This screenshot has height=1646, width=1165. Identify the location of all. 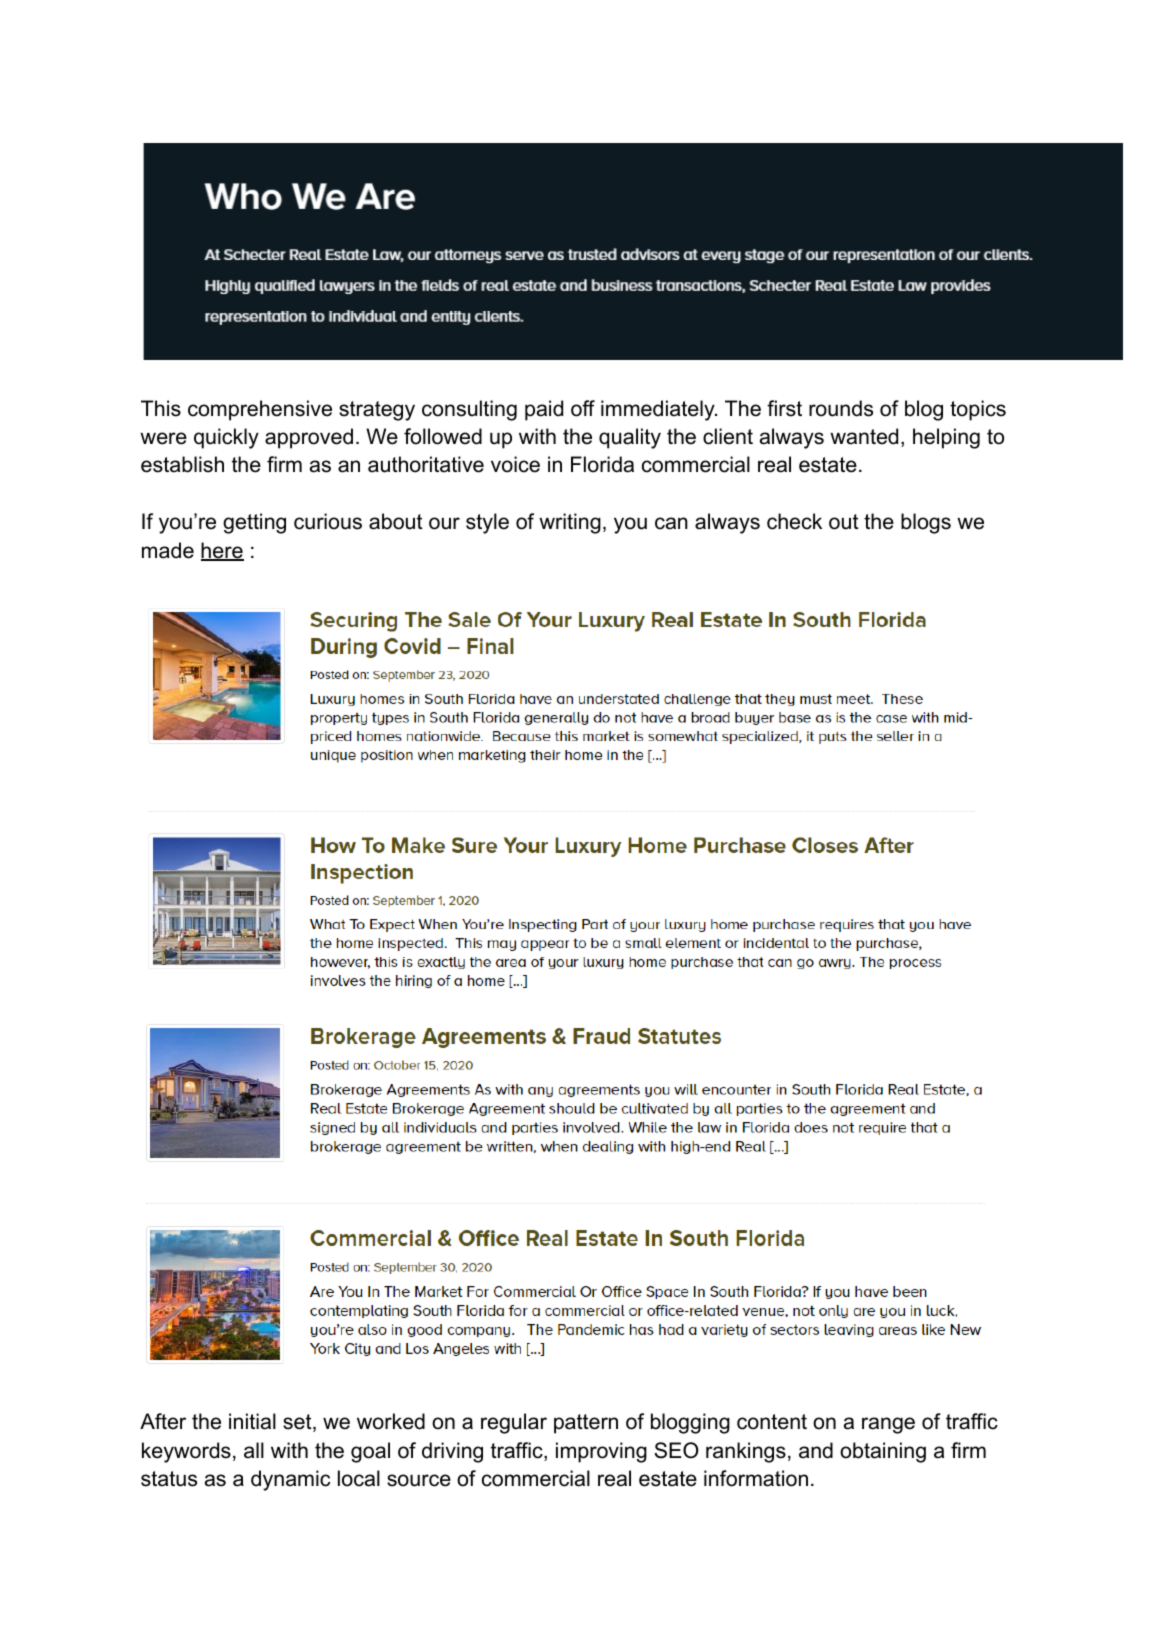
(254, 1450).
